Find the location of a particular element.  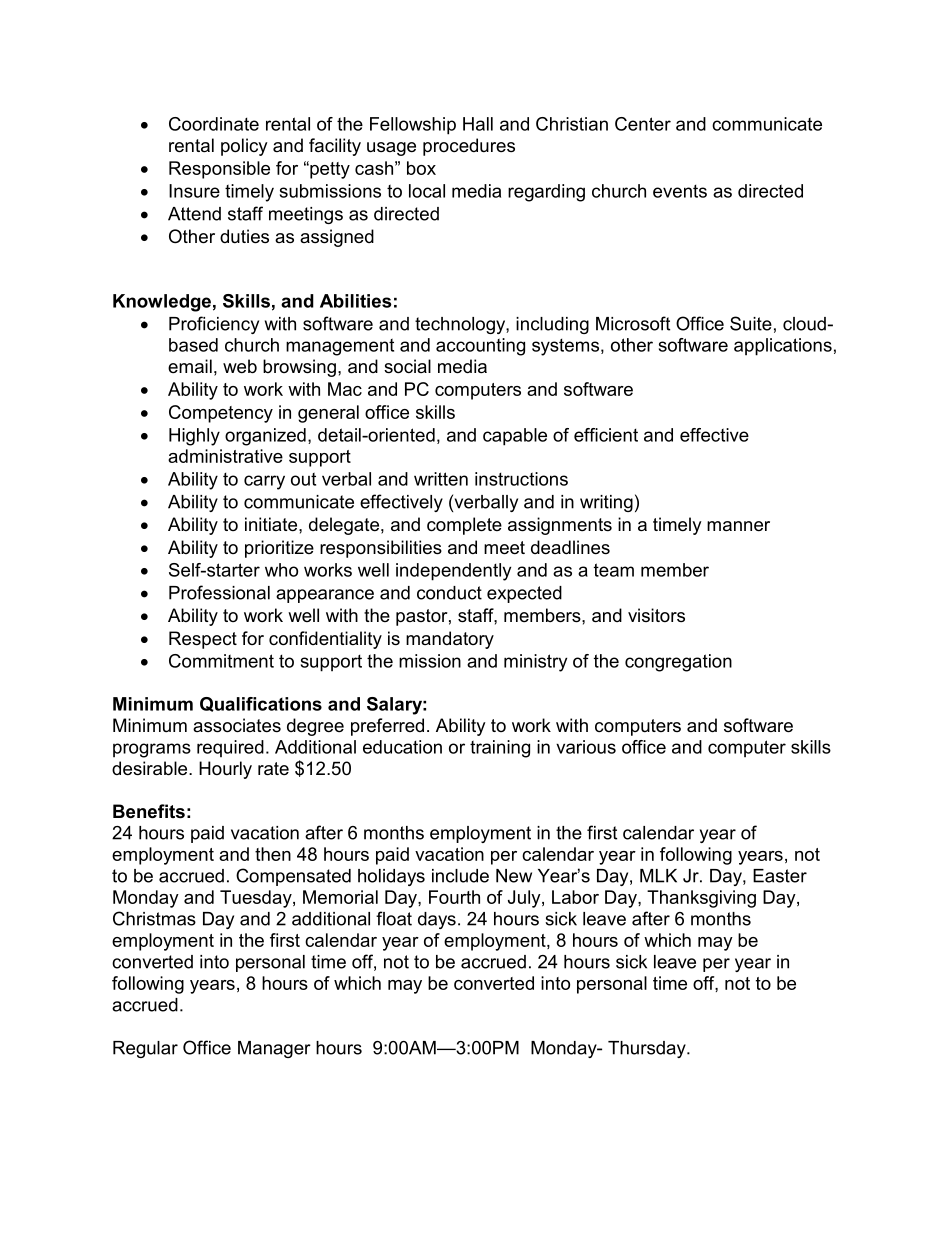

web is located at coordinates (240, 366).
